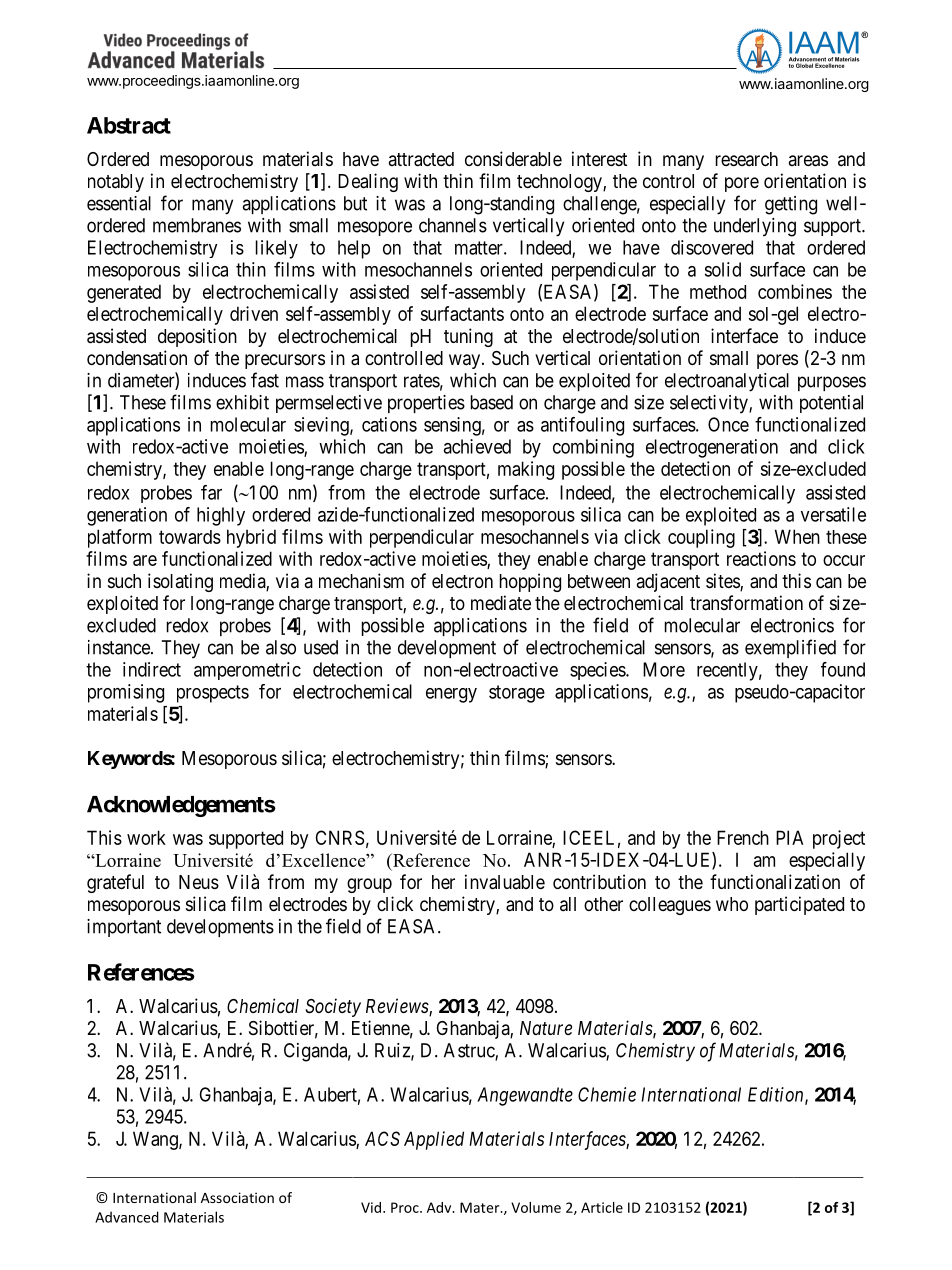 This screenshot has width=952, height=1270. What do you see at coordinates (237, 1197) in the screenshot?
I see `Association` at bounding box center [237, 1197].
